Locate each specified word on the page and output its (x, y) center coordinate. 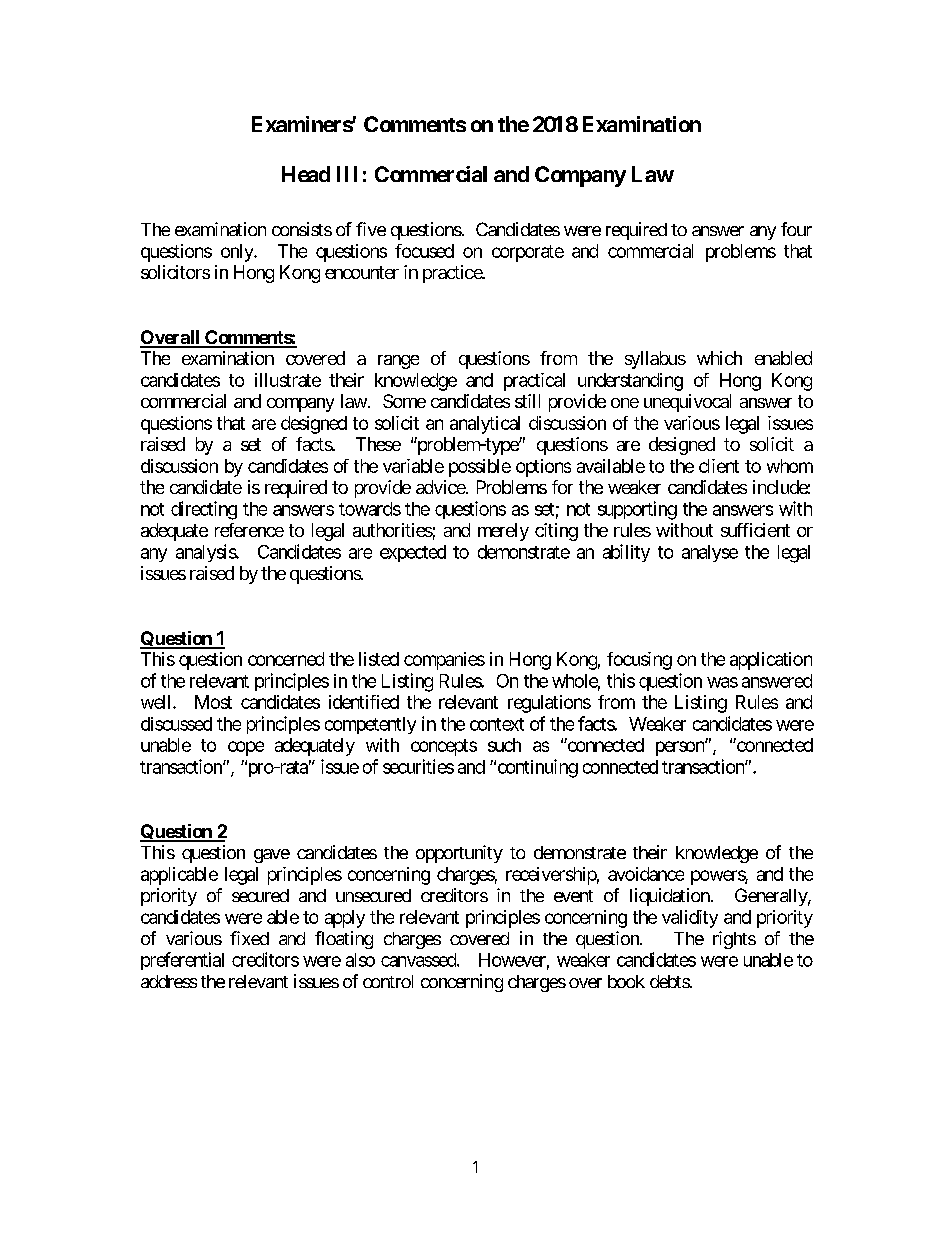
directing (204, 510)
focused (424, 251)
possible (480, 468)
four (796, 229)
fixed (249, 938)
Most (213, 702)
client (719, 466)
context (497, 724)
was (722, 682)
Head (306, 174)
